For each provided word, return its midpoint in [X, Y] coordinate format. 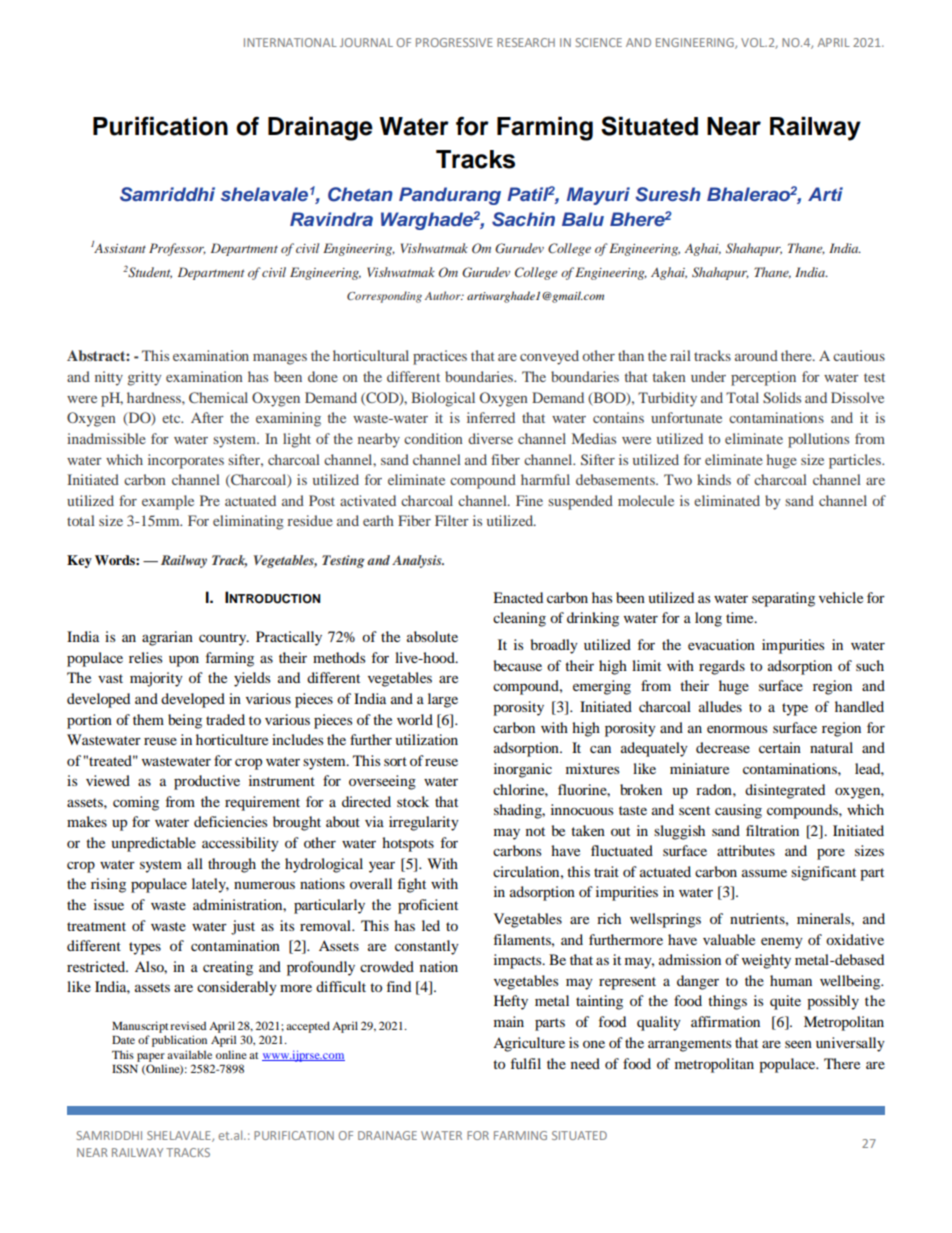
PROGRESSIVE [454, 42]
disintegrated [785, 791]
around [756, 355]
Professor [177, 249]
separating [783, 599]
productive [207, 782]
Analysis [418, 561]
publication [179, 1041]
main [509, 1021]
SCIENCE [599, 42]
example [168, 502]
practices [440, 357]
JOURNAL [366, 42]
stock [413, 801]
